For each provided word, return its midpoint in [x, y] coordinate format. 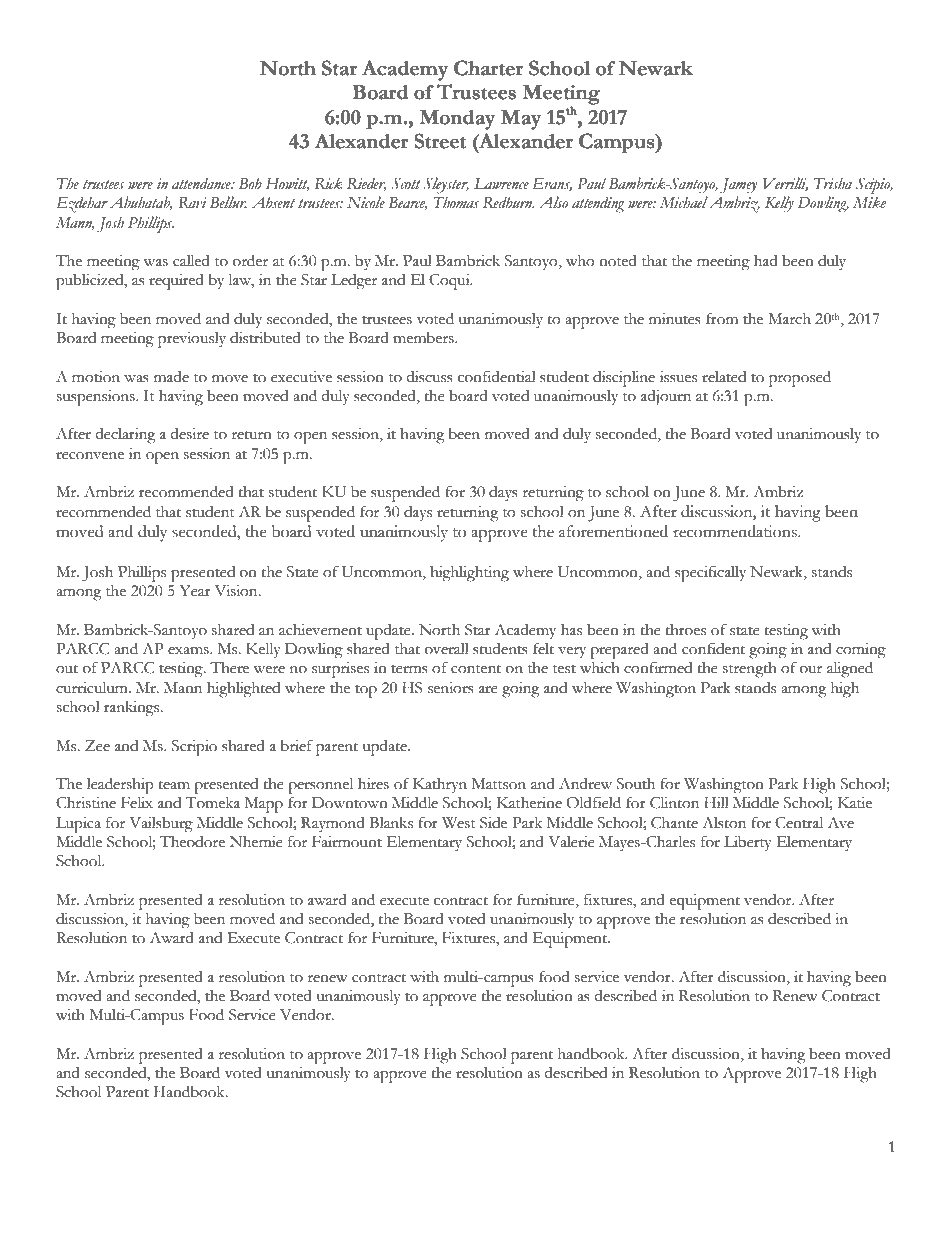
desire [189, 434]
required [176, 282]
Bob [250, 183]
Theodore [192, 842]
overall [447, 649]
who [580, 261]
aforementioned [613, 531]
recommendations [736, 531]
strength [750, 670]
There [229, 667]
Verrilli [785, 184]
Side [493, 823]
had [766, 261]
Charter [488, 68]
